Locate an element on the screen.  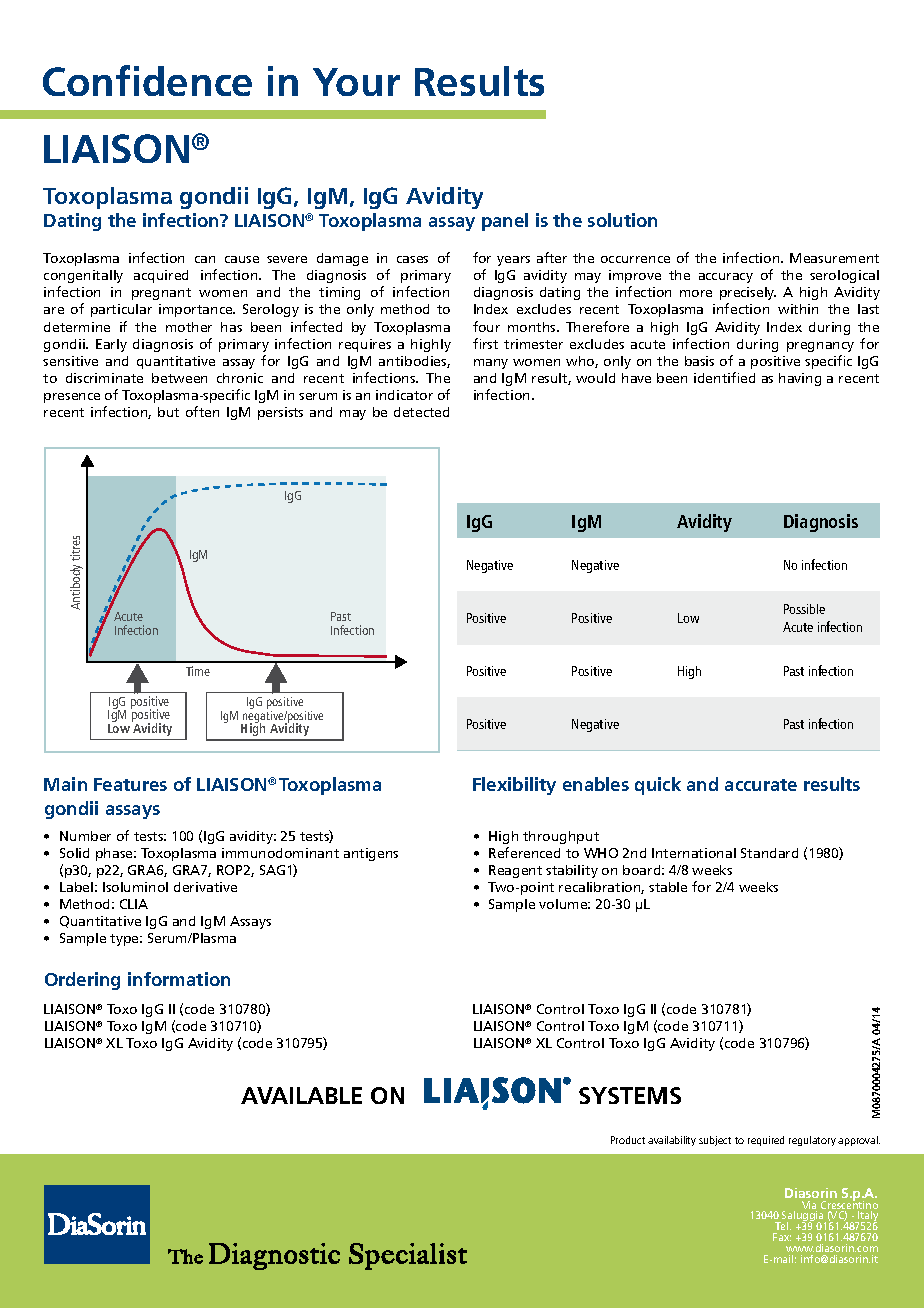
solution is located at coordinates (622, 220).
